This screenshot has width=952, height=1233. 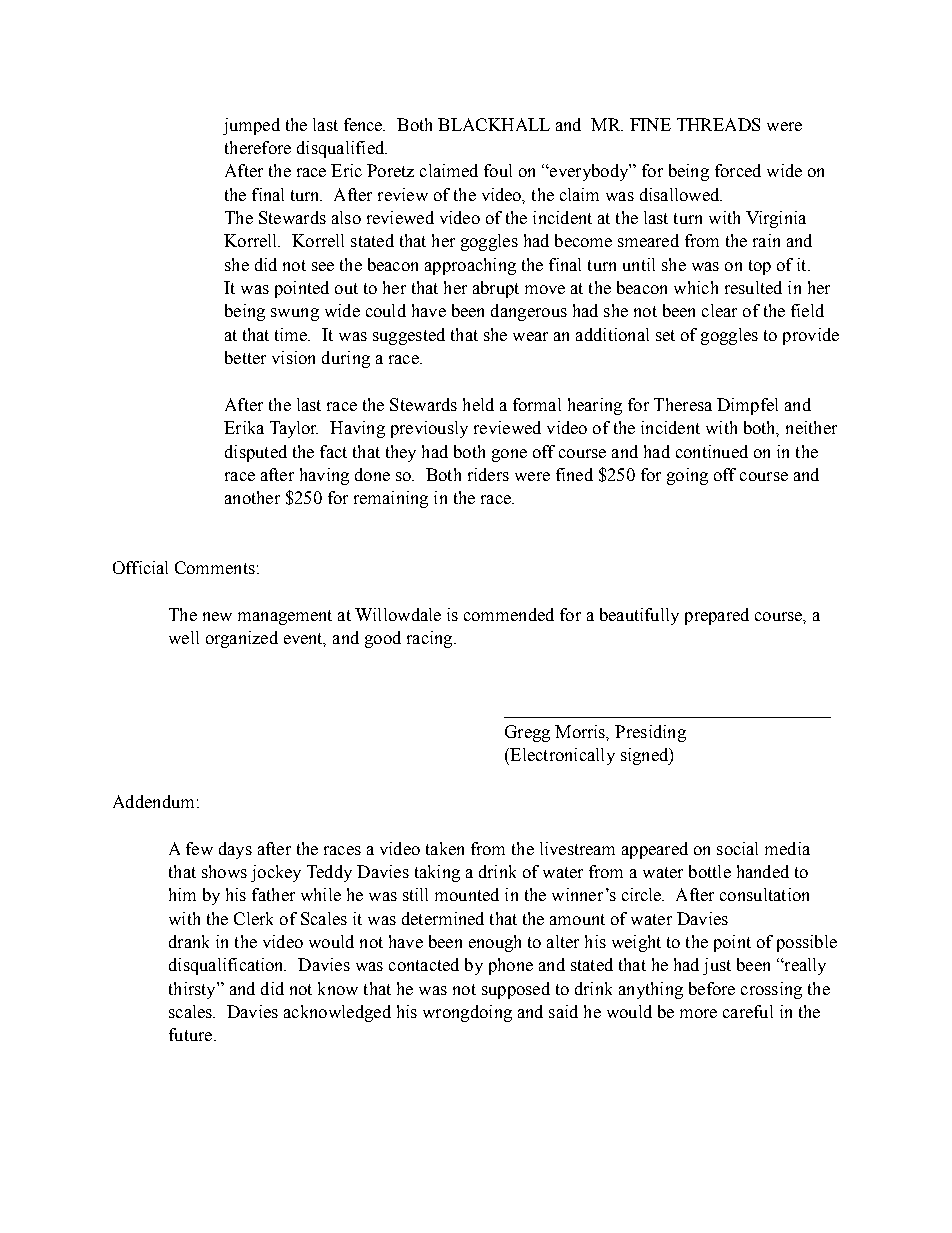 What do you see at coordinates (245, 357) in the screenshot?
I see `better` at bounding box center [245, 357].
